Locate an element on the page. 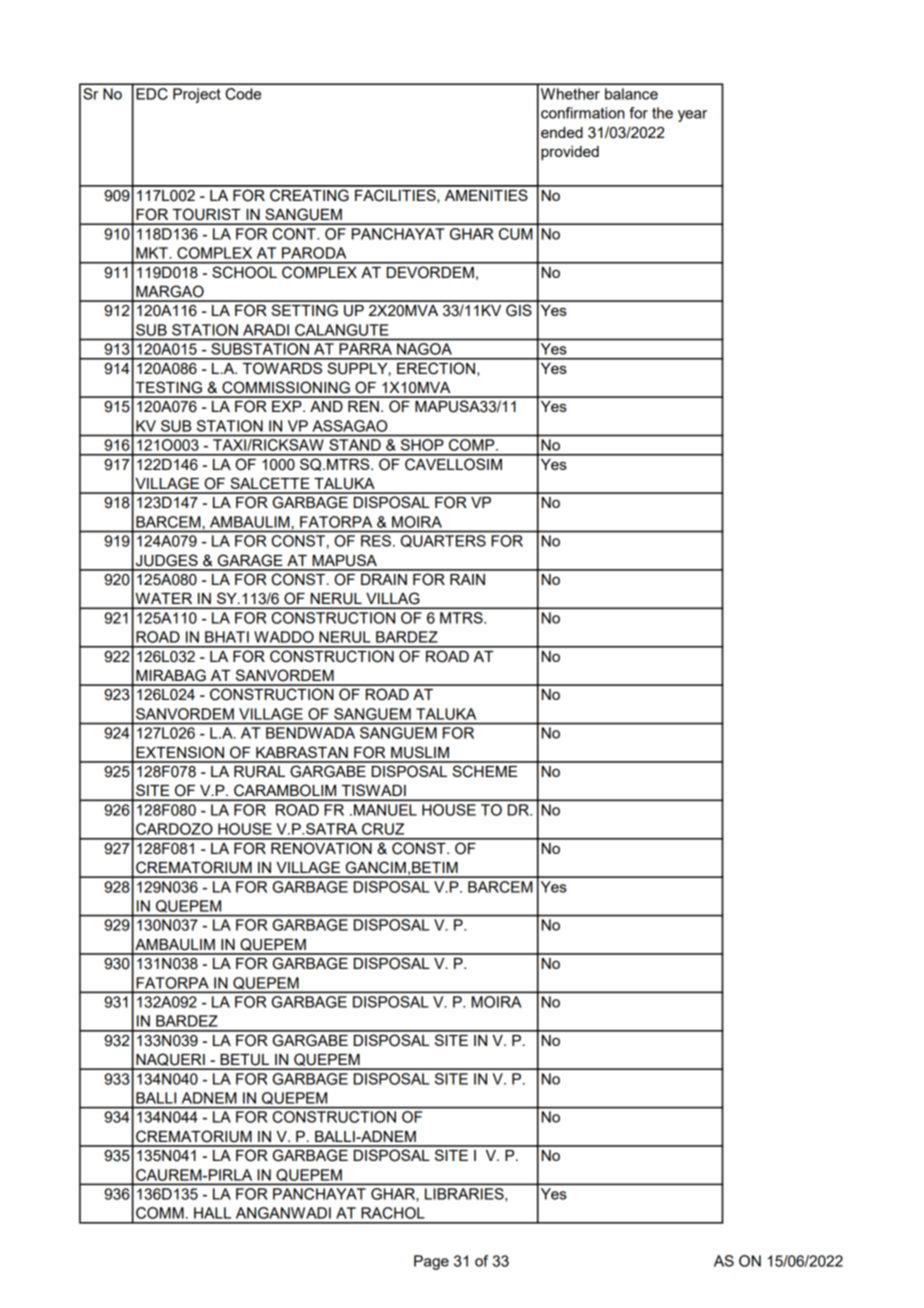 The image size is (924, 1308). confirmation is located at coordinates (583, 113).
